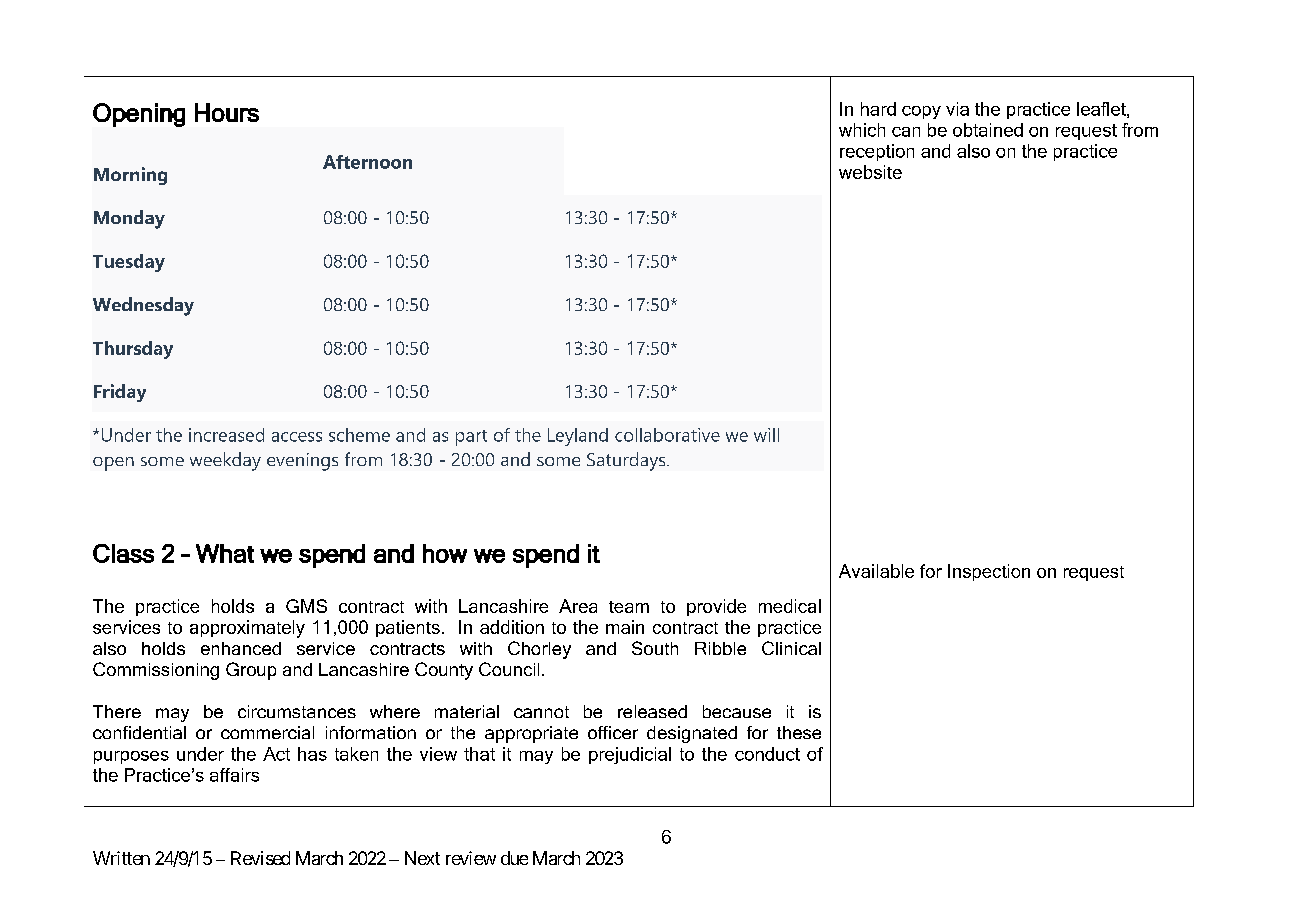  I want to click on Wednesday, so click(143, 306).
